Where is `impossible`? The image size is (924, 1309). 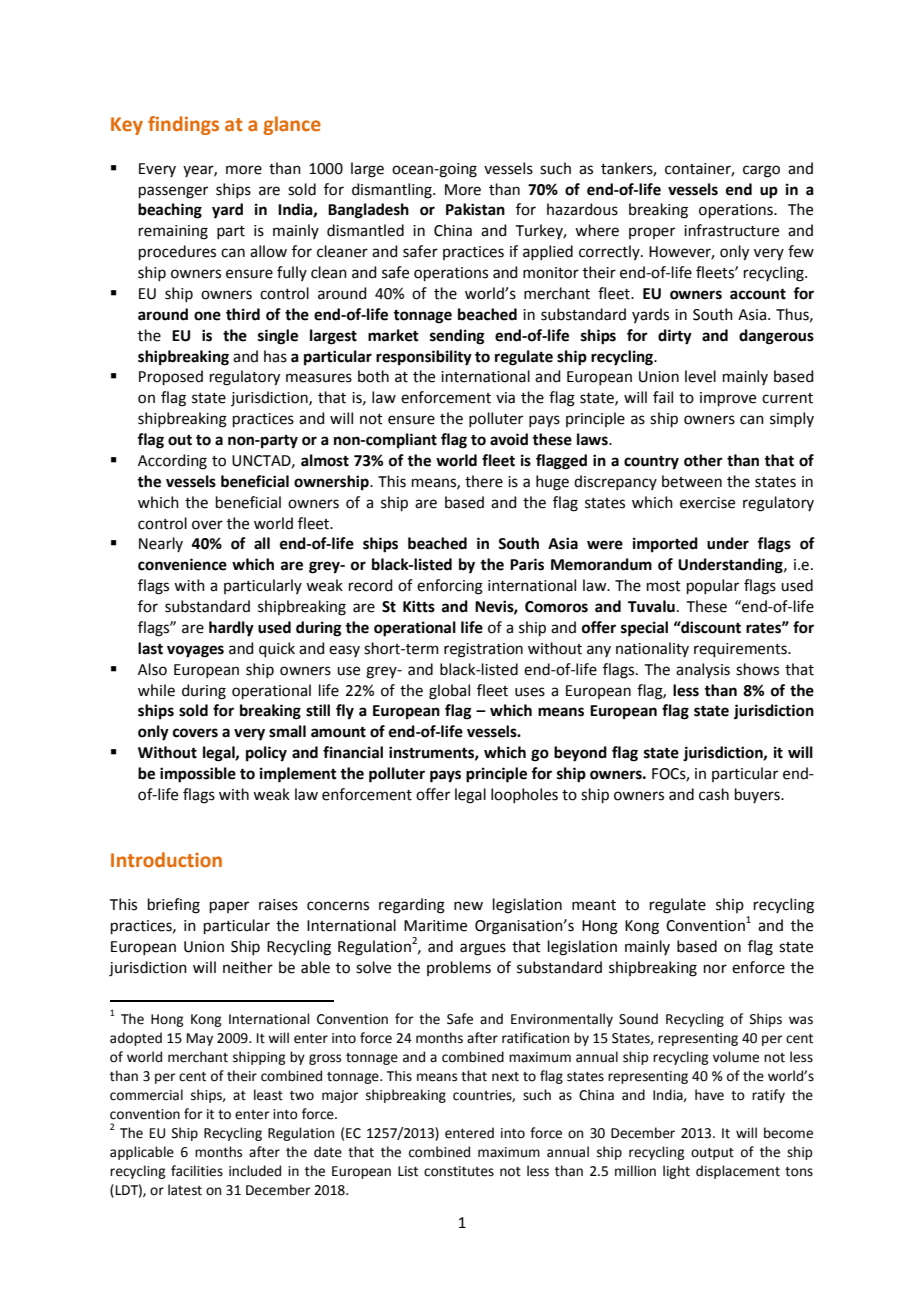
impossible is located at coordinates (198, 775).
